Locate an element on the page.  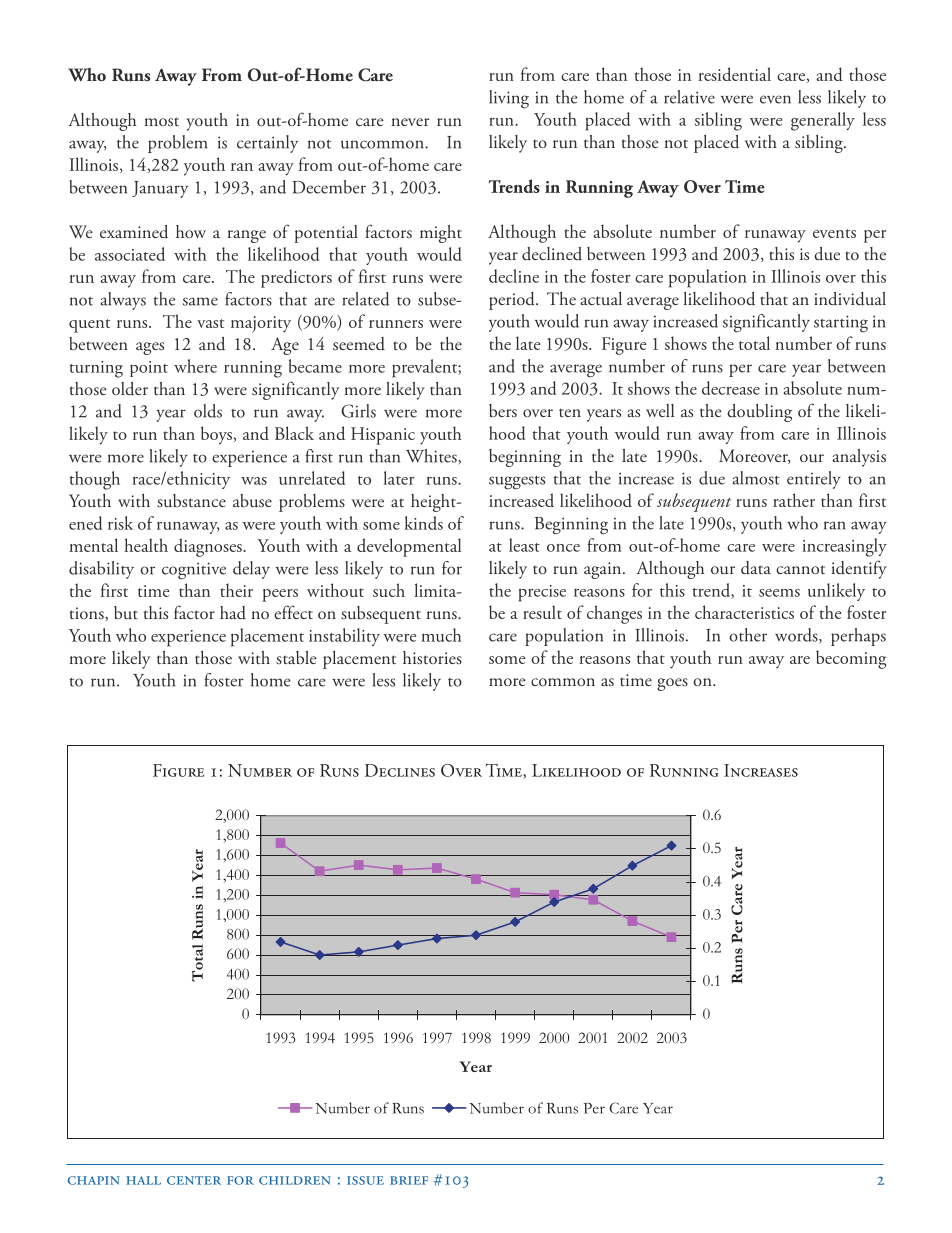
living is located at coordinates (509, 99).
